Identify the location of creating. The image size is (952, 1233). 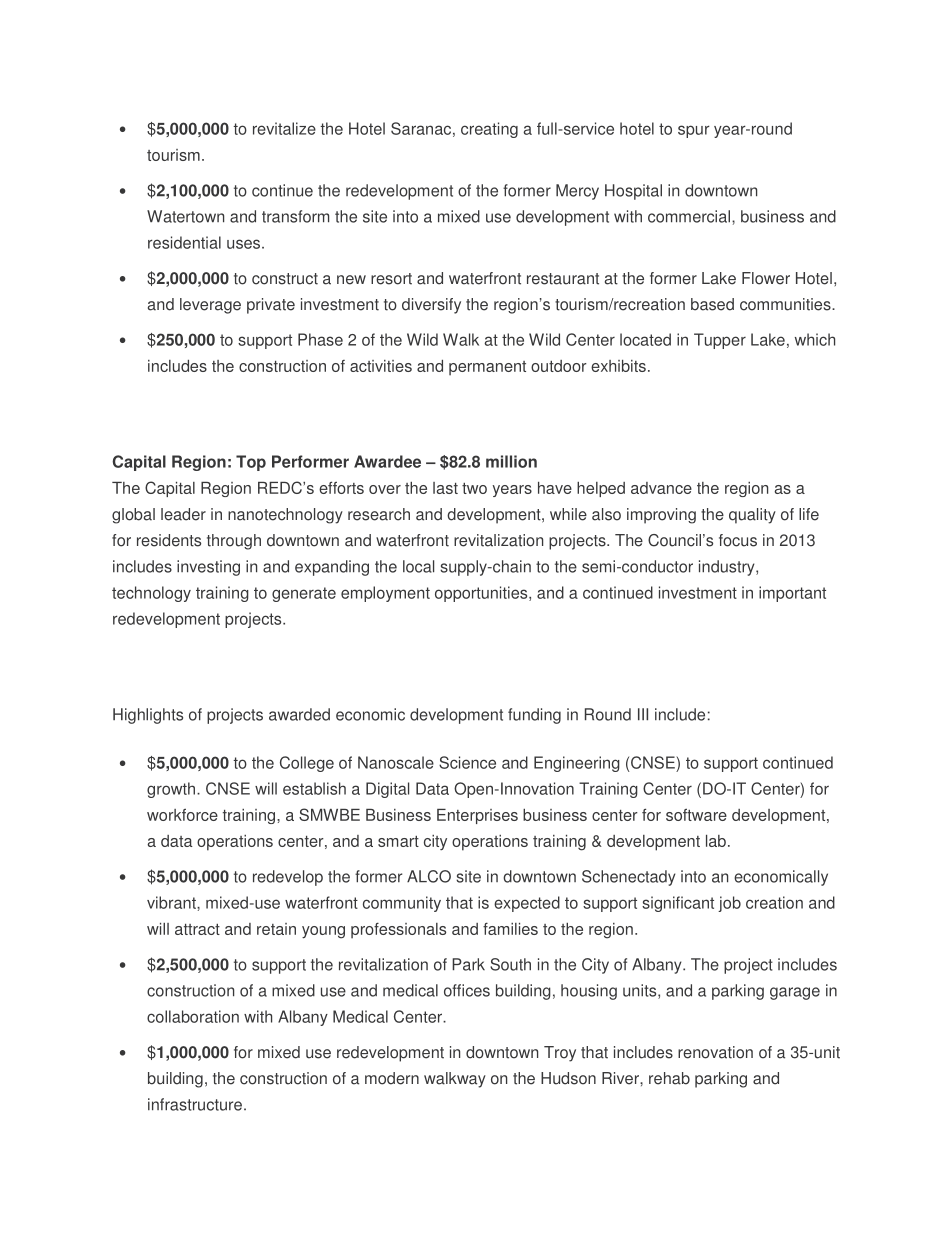
(489, 130).
